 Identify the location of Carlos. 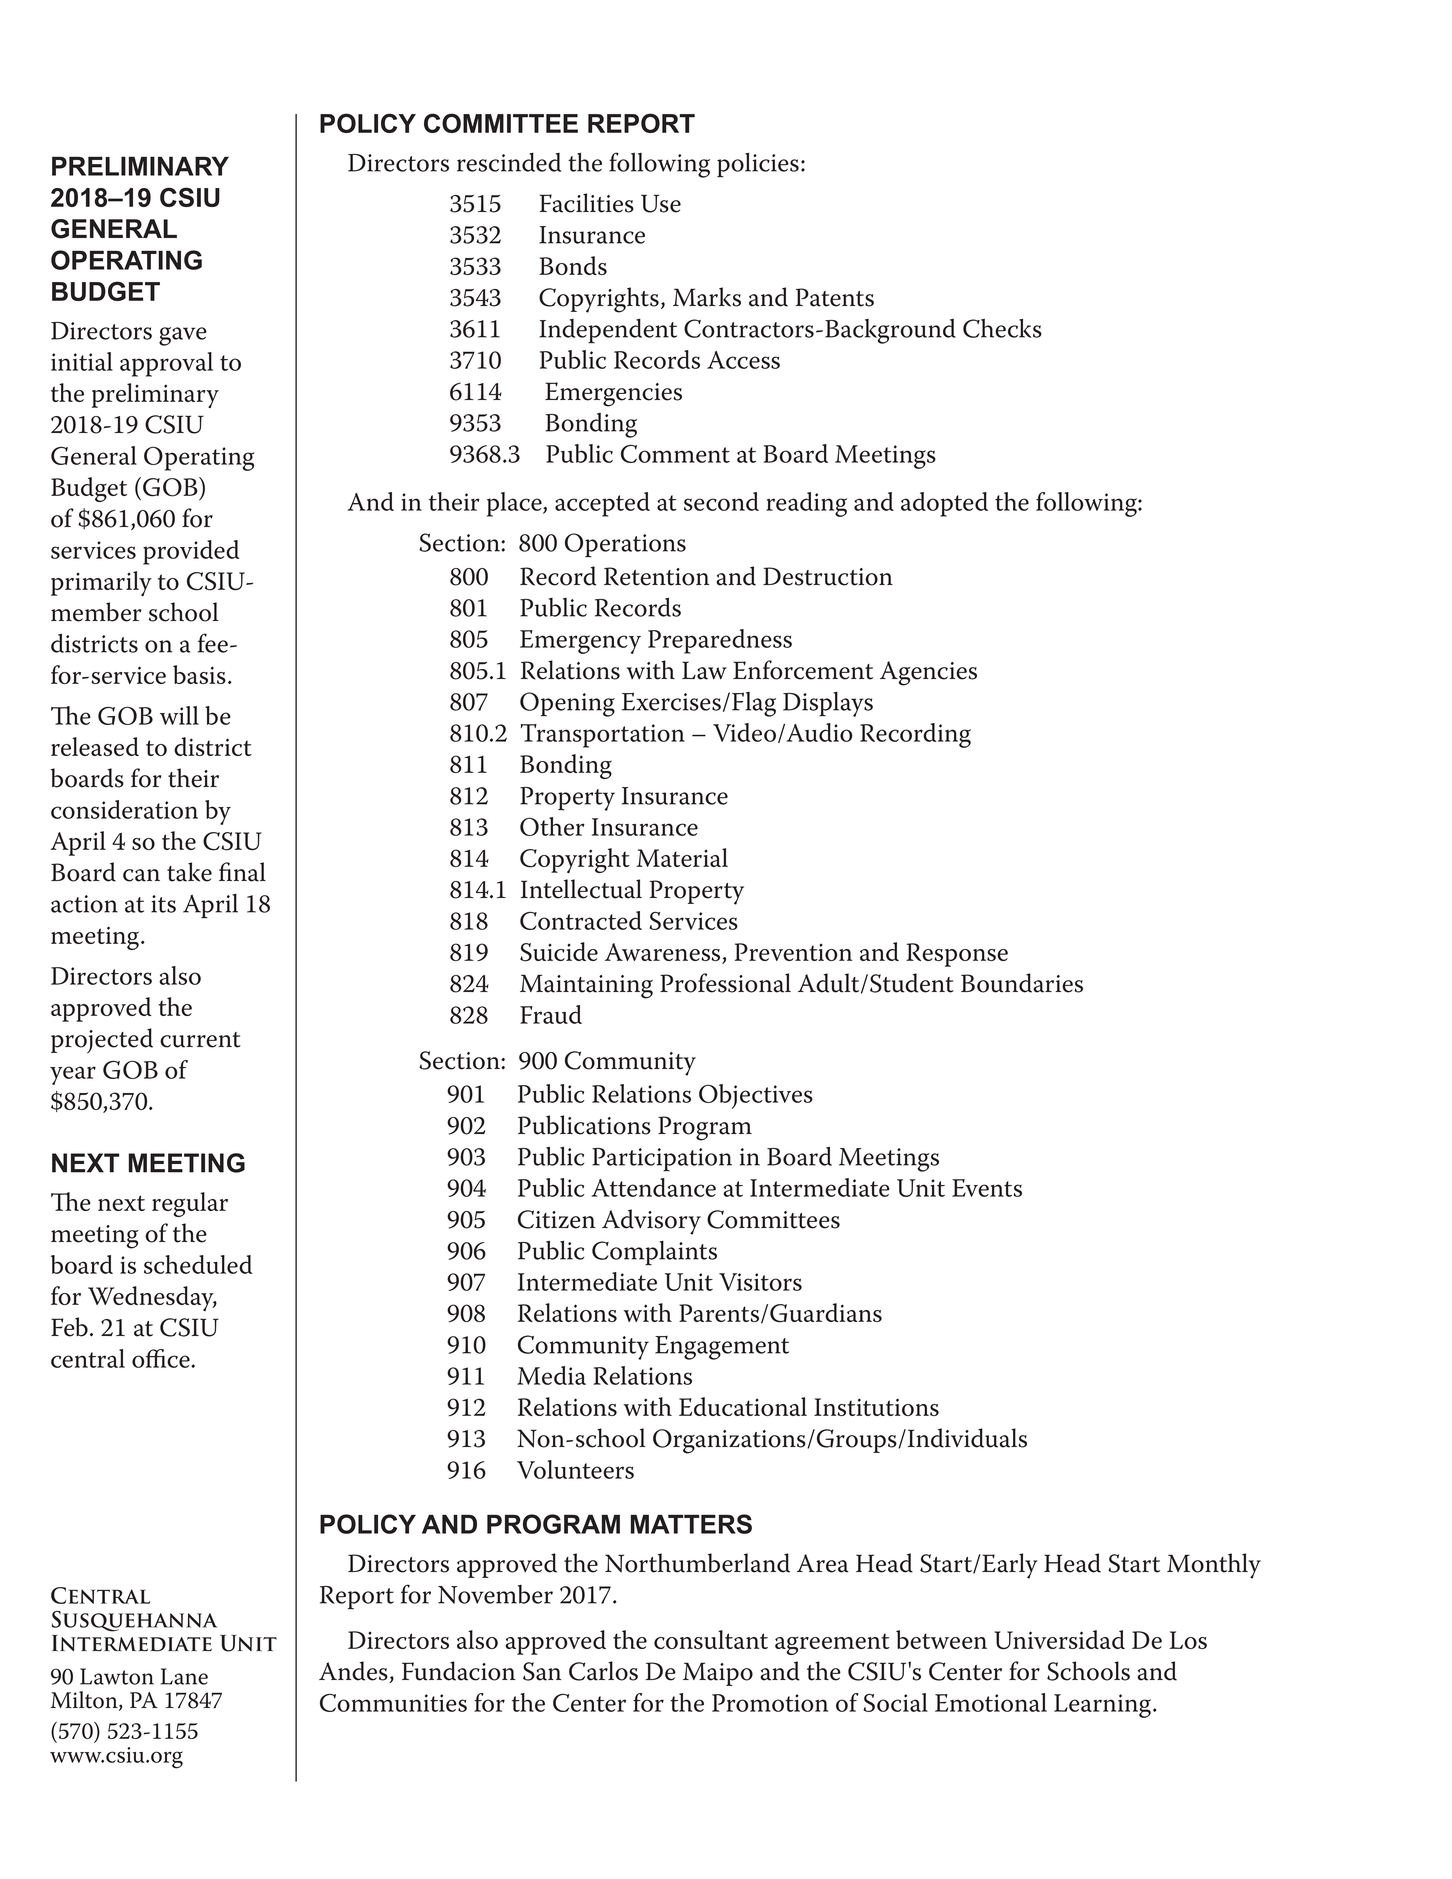
(603, 1671).
